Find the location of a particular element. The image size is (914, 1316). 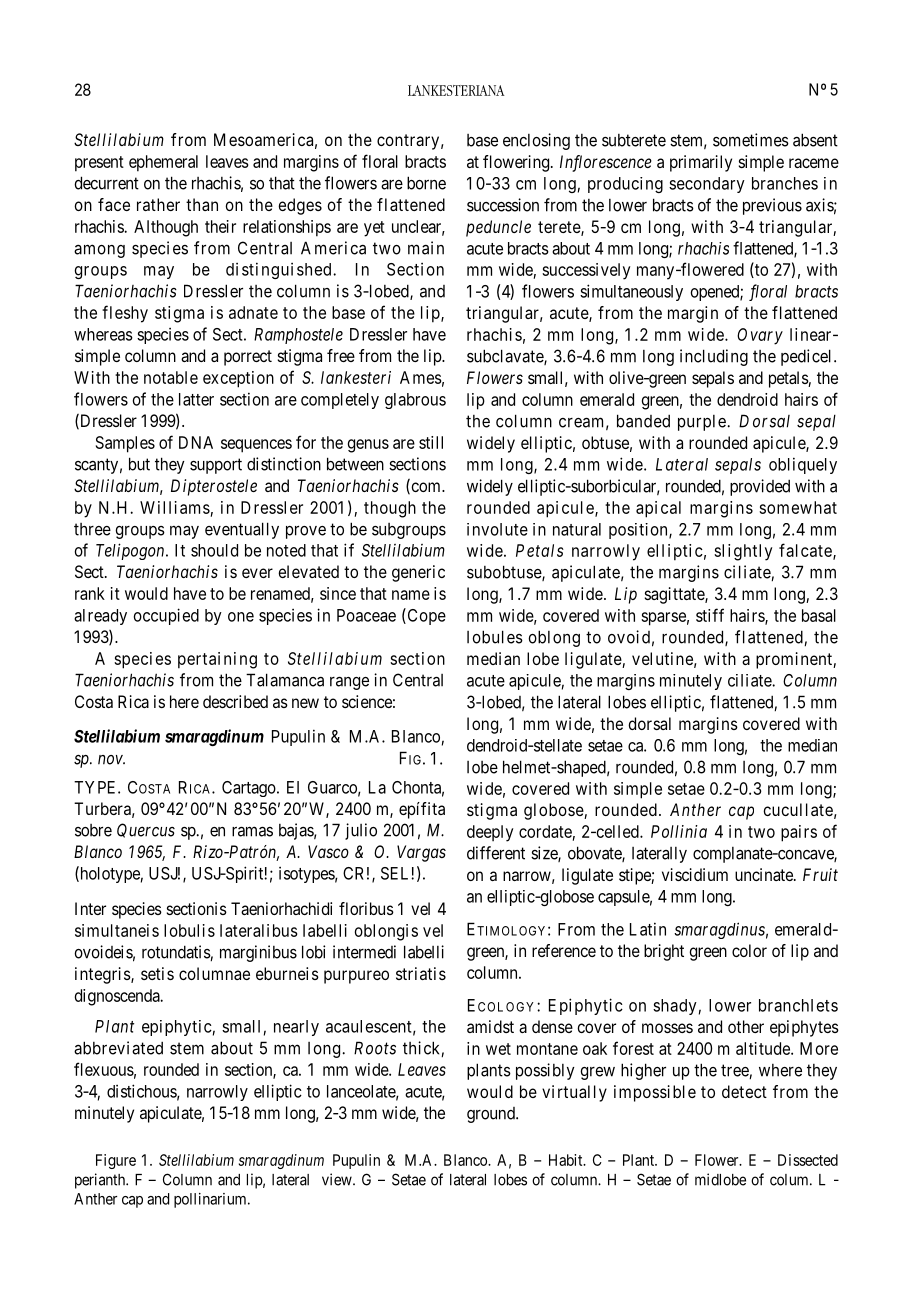

pairs is located at coordinates (799, 833).
